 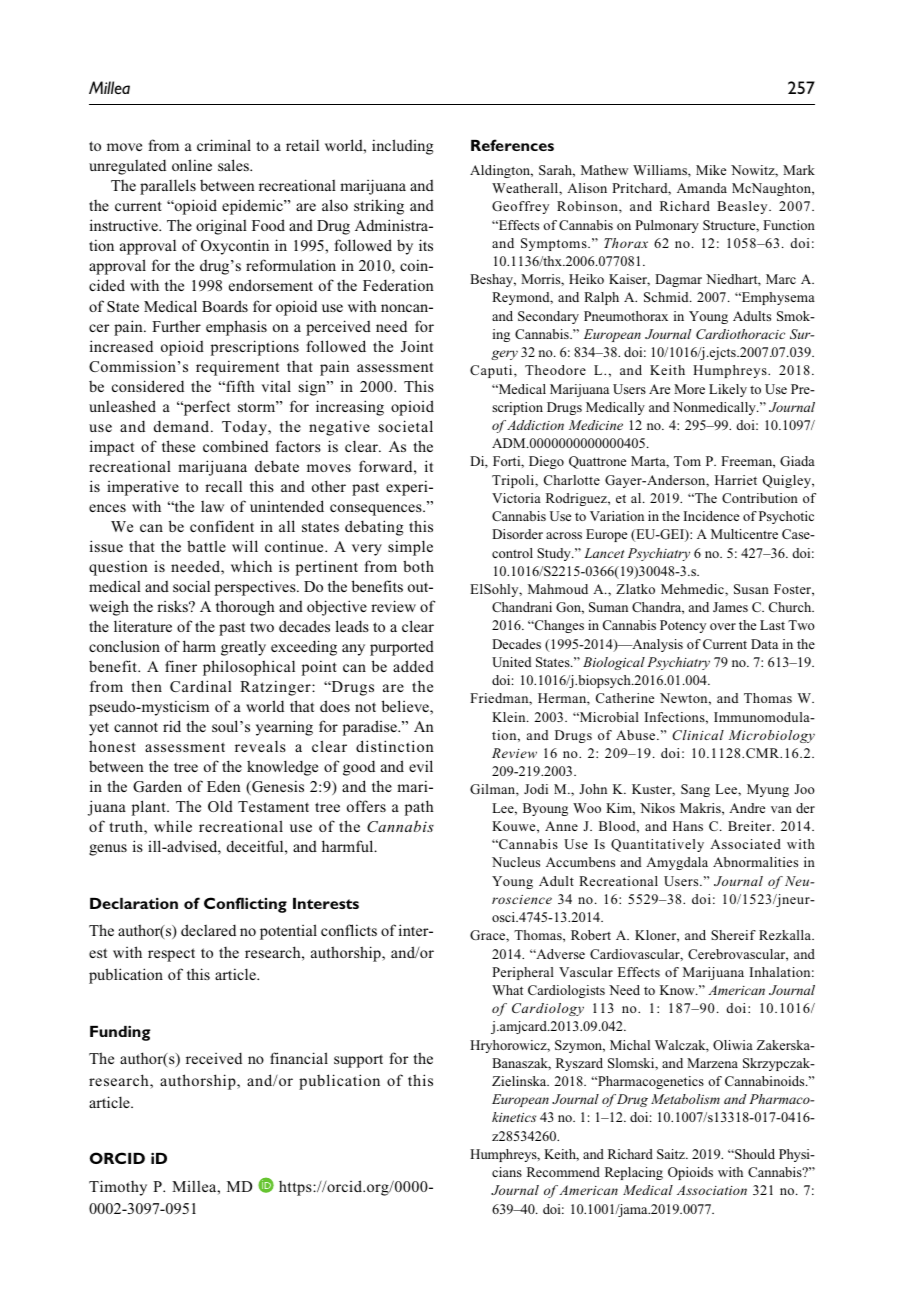 What do you see at coordinates (192, 165) in the screenshot?
I see `online` at bounding box center [192, 165].
